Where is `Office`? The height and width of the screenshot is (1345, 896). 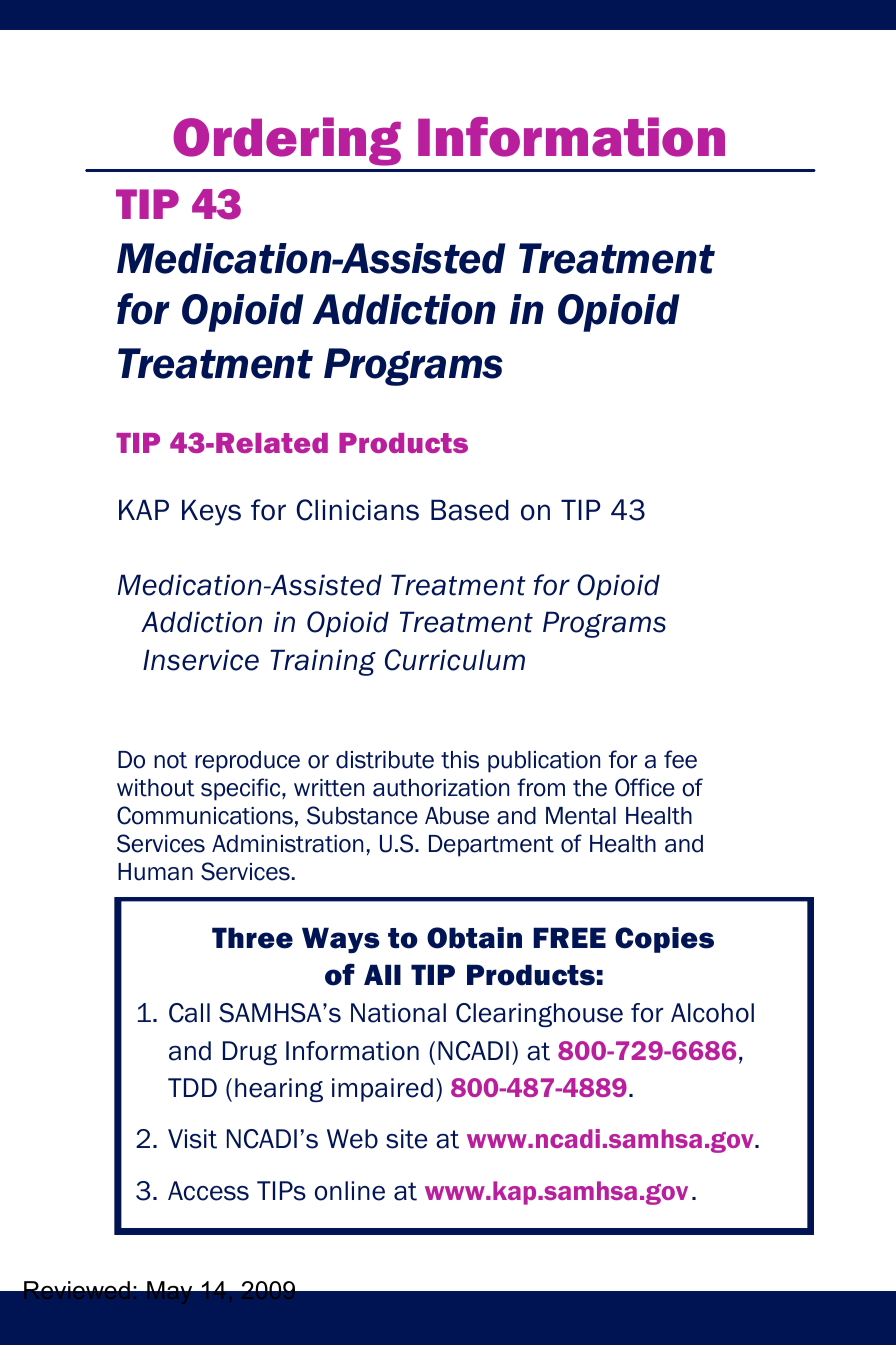
Office is located at coordinates (645, 787).
